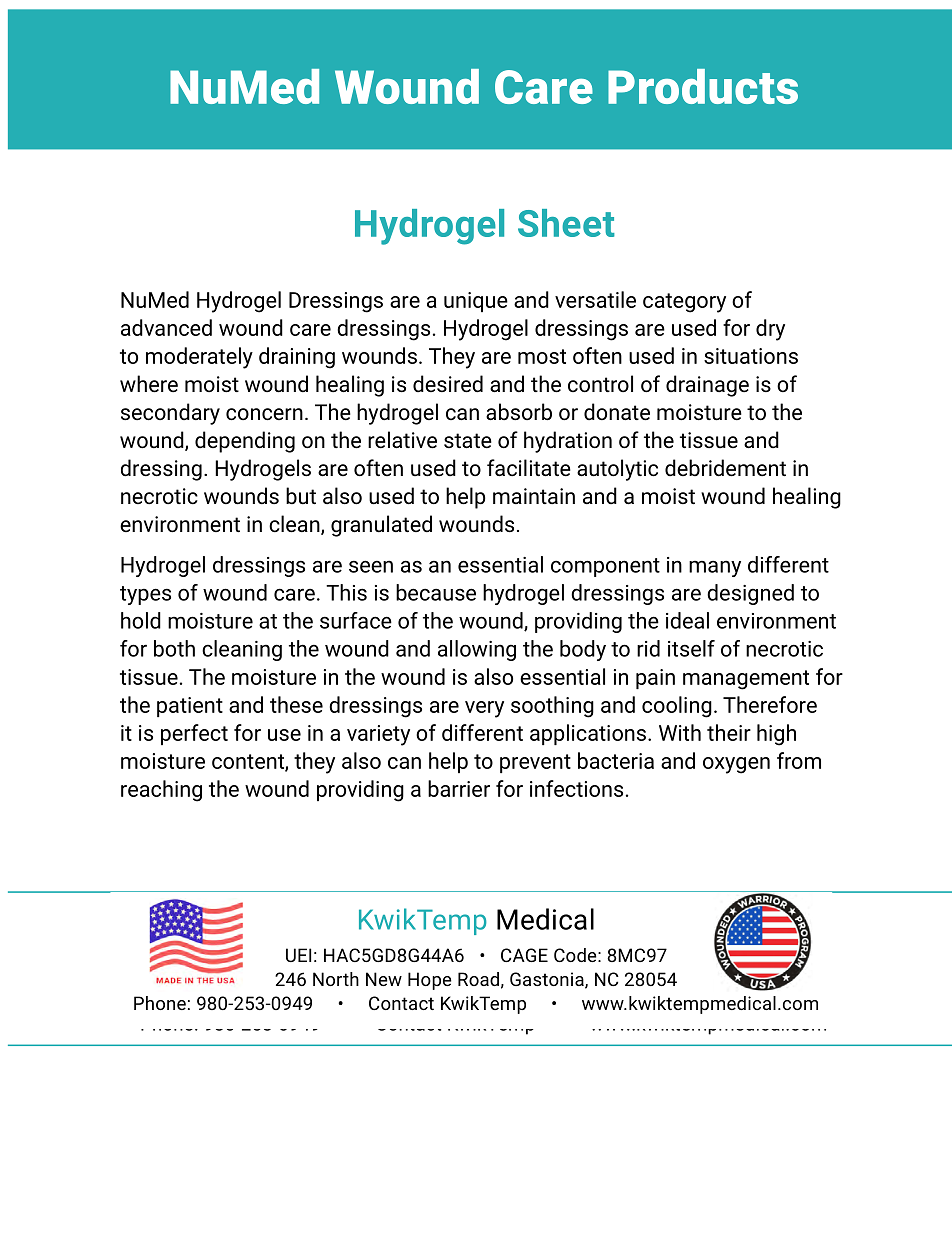 The image size is (952, 1233). I want to click on Sheet, so click(566, 223).
